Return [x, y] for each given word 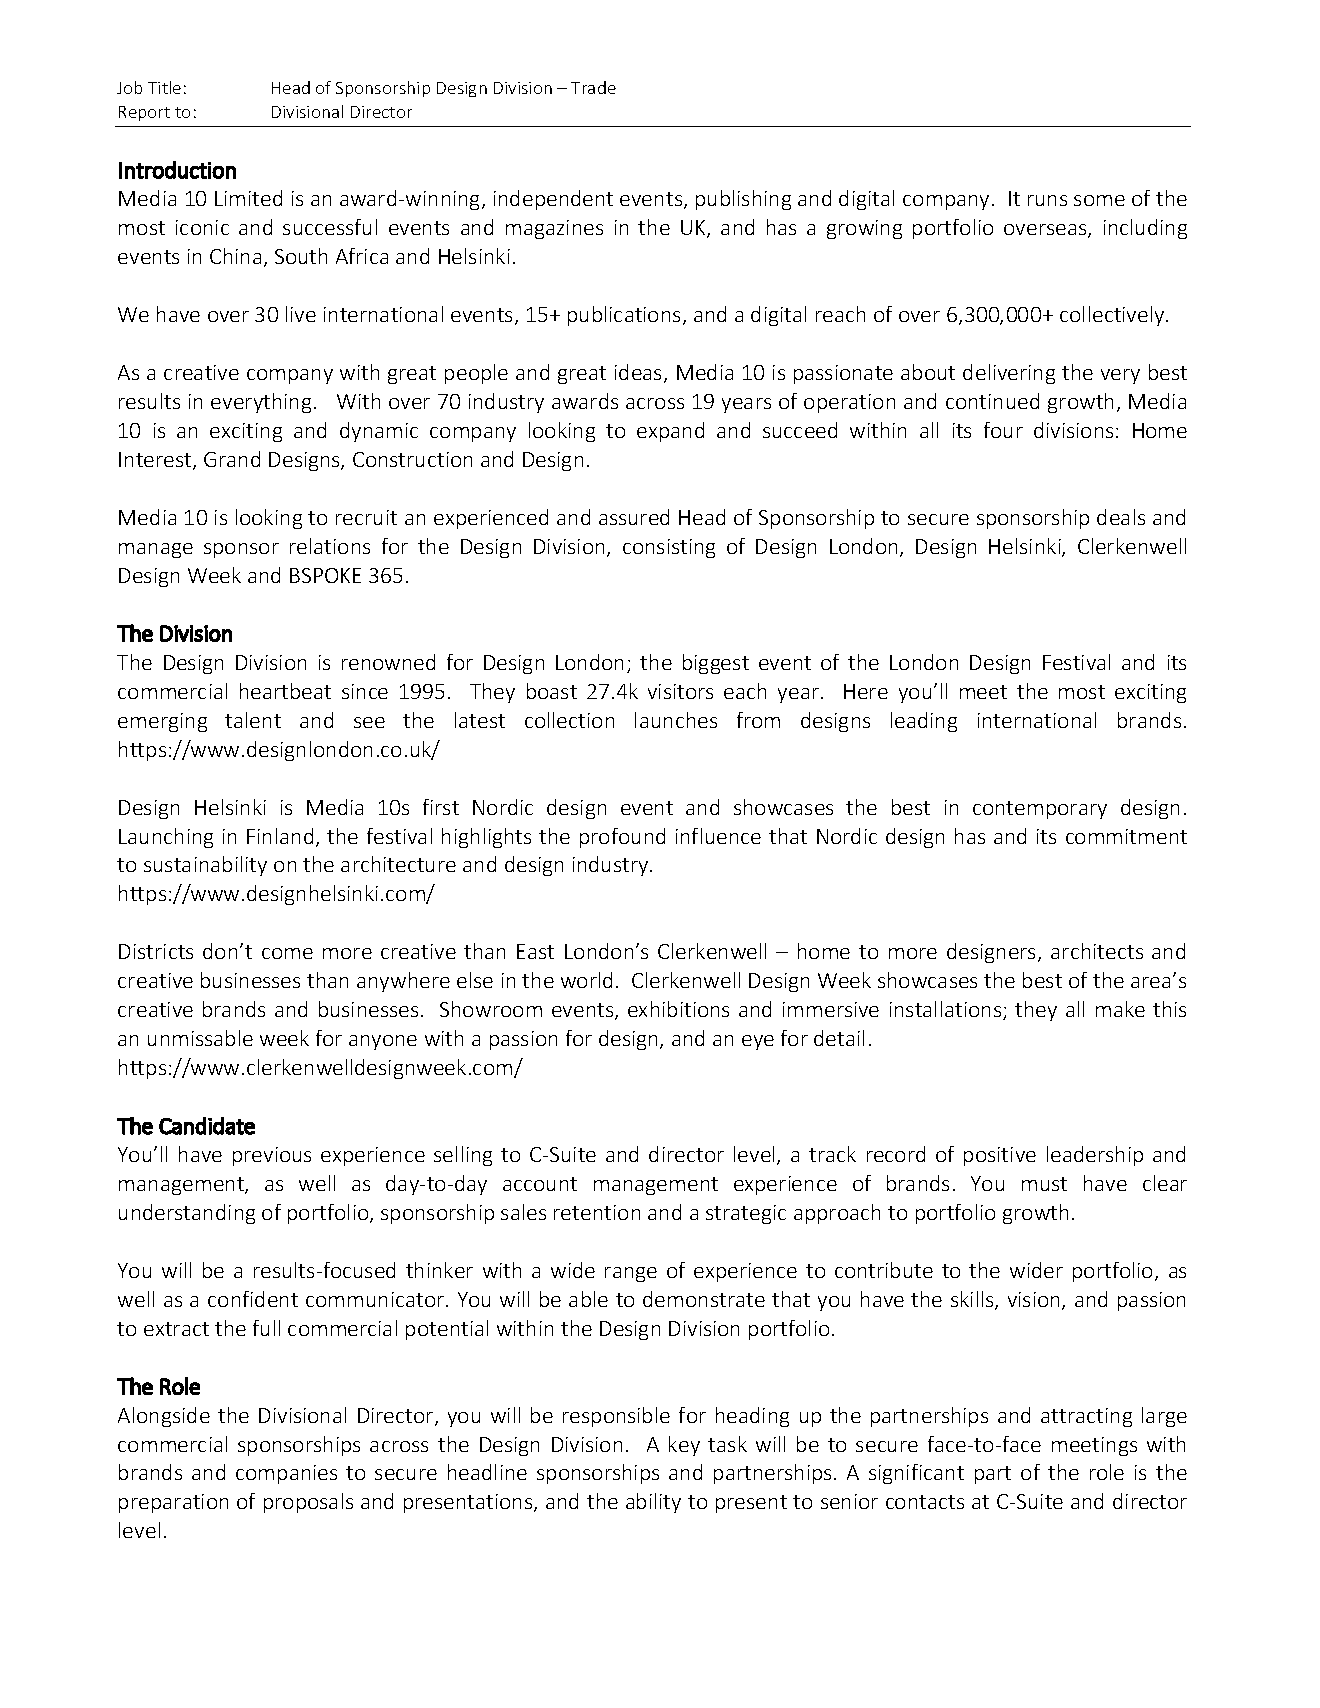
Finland [280, 836]
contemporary [1040, 810]
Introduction [177, 170]
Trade [593, 87]
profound [622, 838]
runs [1047, 200]
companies [286, 1474]
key [684, 1446]
